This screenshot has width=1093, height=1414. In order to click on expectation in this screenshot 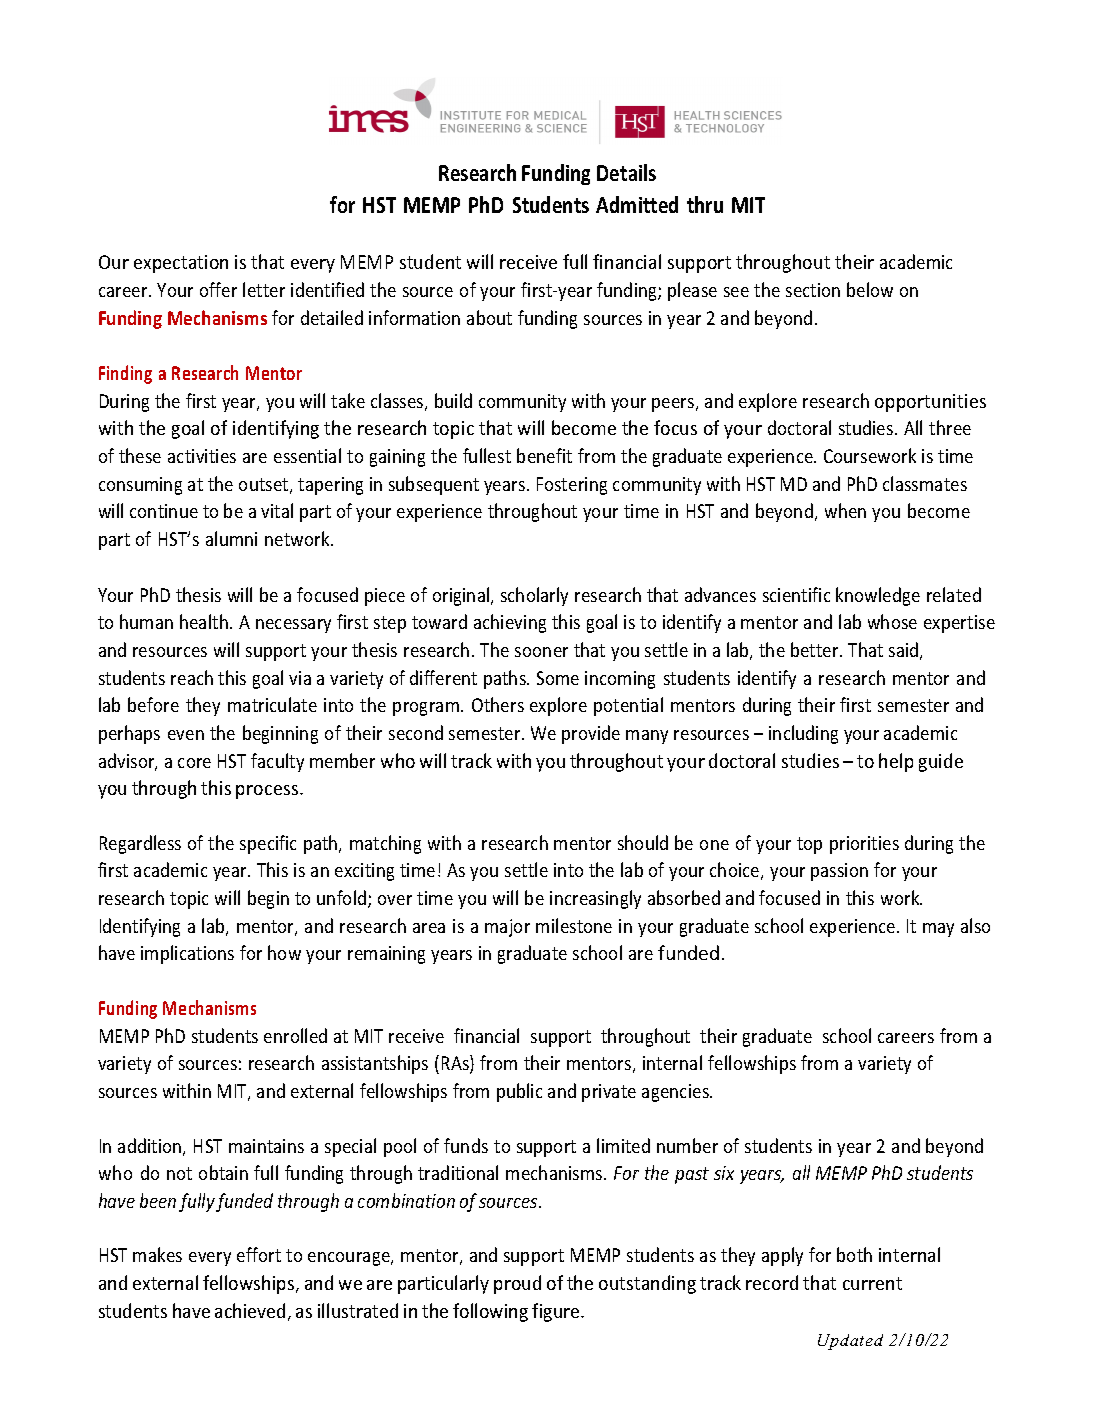, I will do `click(181, 264)`.
